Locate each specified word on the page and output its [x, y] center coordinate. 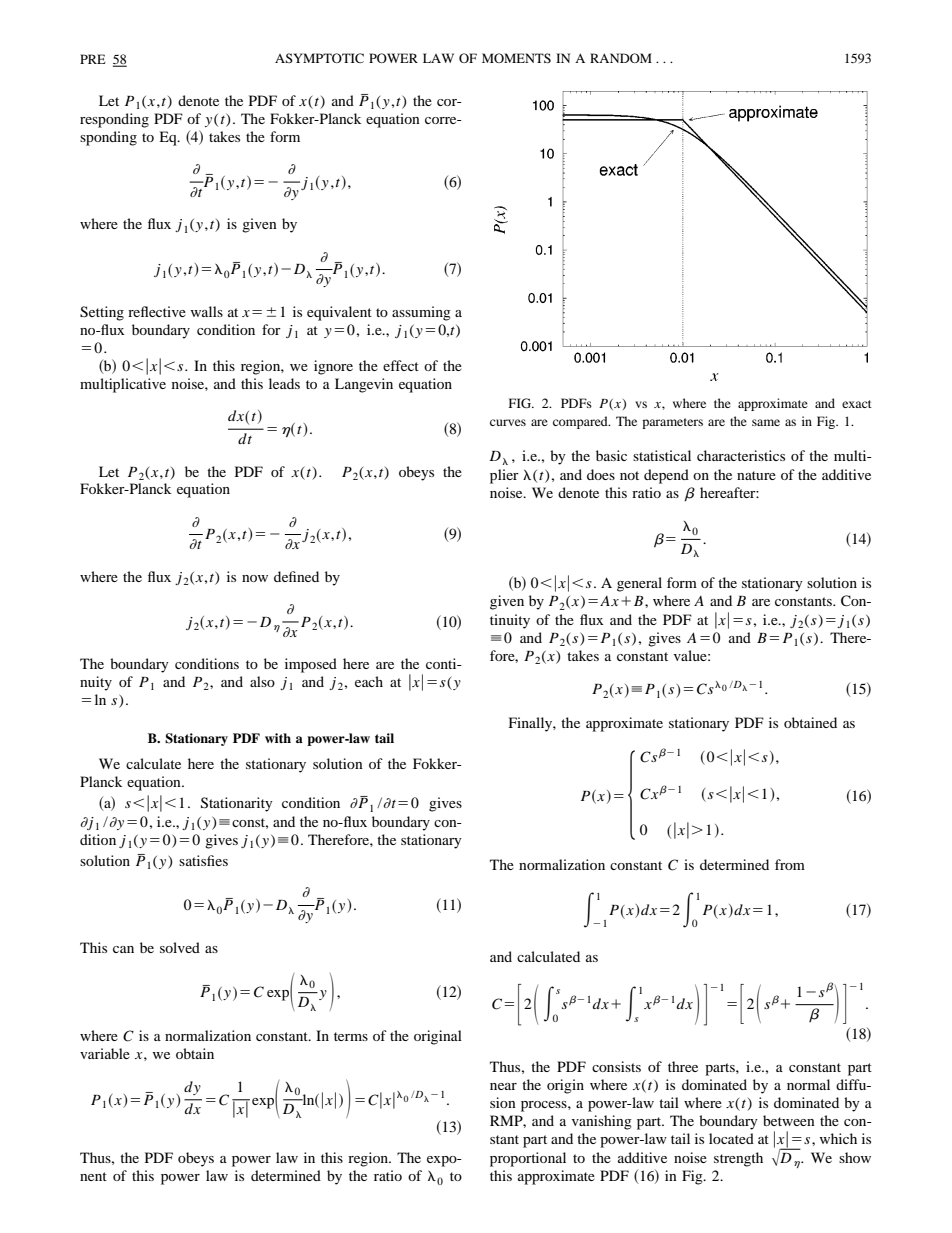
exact [857, 404]
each [369, 681]
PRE [93, 59]
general [639, 584]
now [255, 578]
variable [105, 1053]
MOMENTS [516, 58]
